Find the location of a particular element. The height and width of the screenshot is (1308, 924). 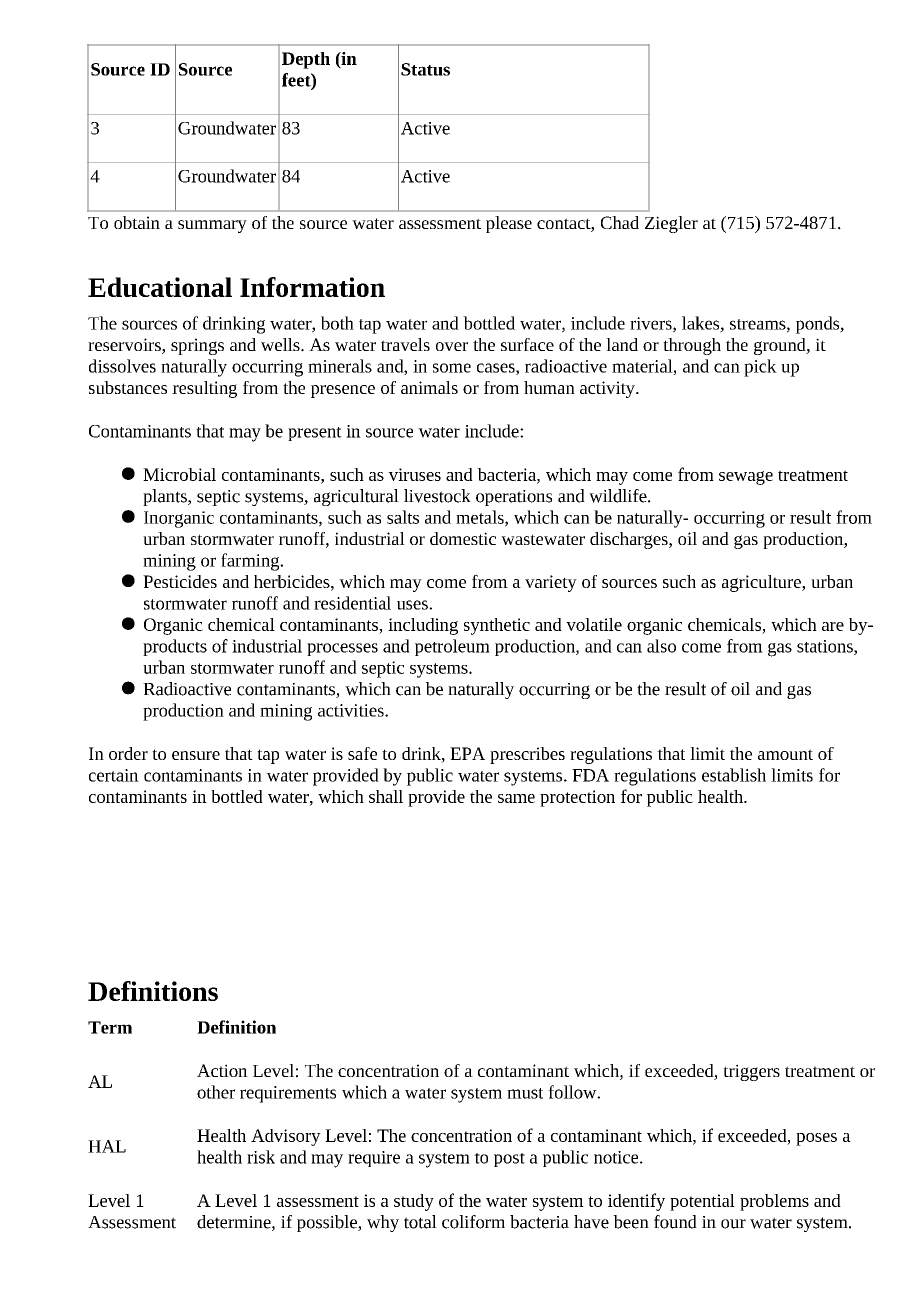

problems is located at coordinates (774, 1202).
